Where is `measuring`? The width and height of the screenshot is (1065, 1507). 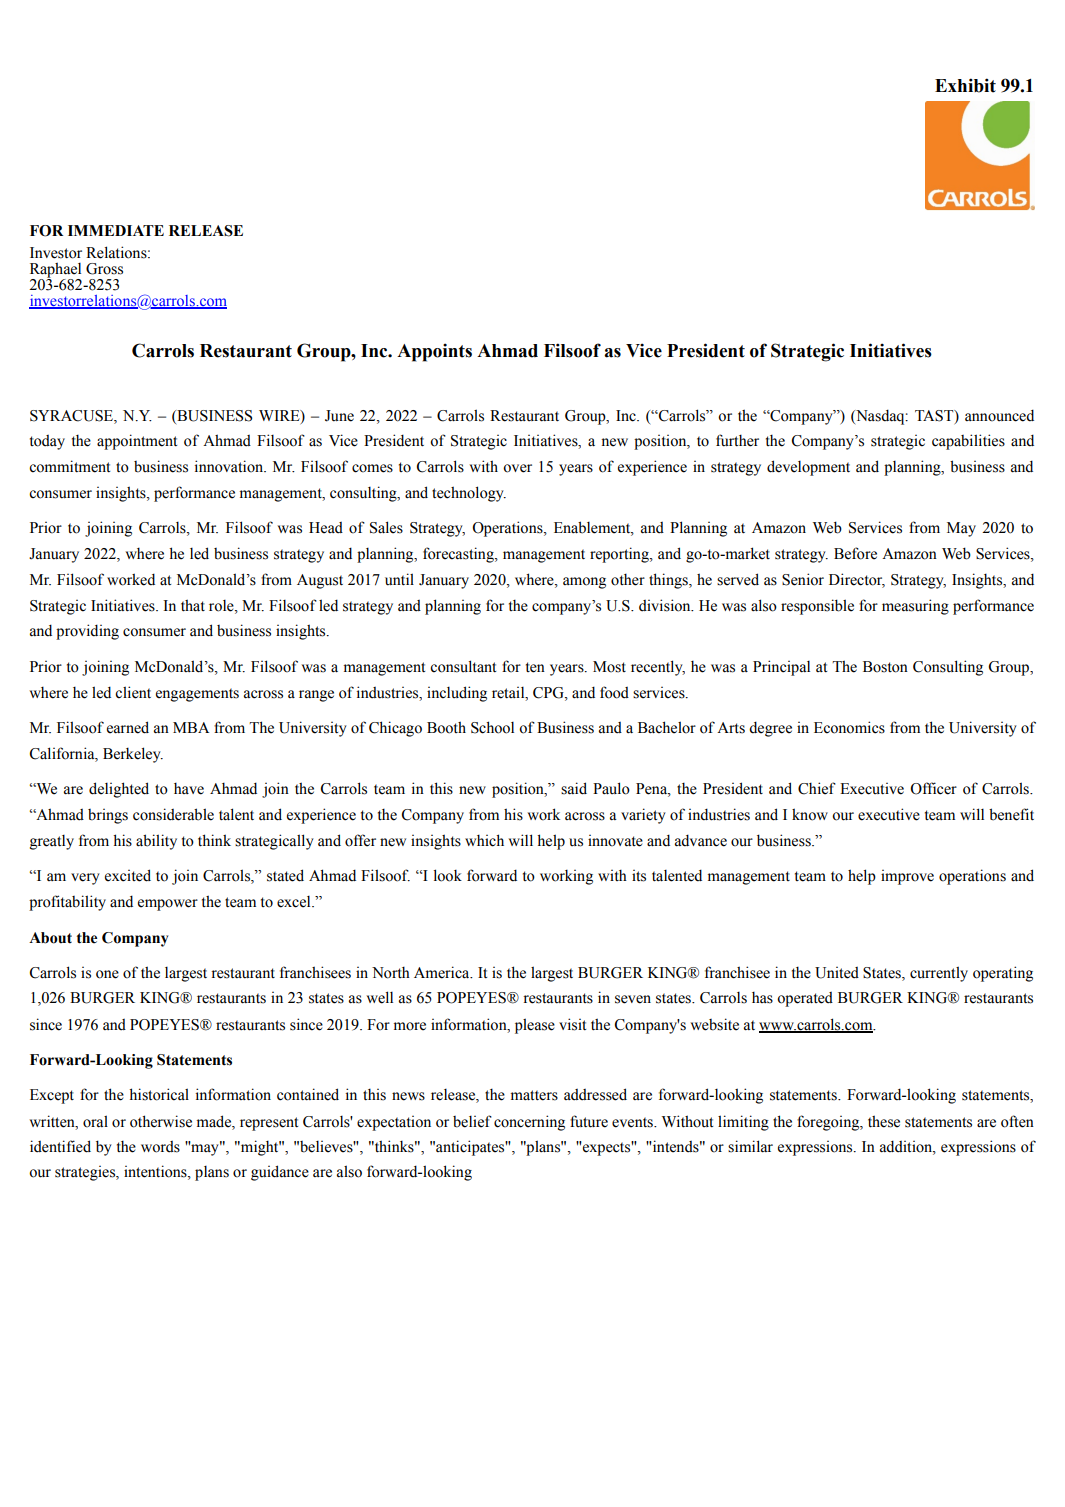
measuring is located at coordinates (915, 607).
